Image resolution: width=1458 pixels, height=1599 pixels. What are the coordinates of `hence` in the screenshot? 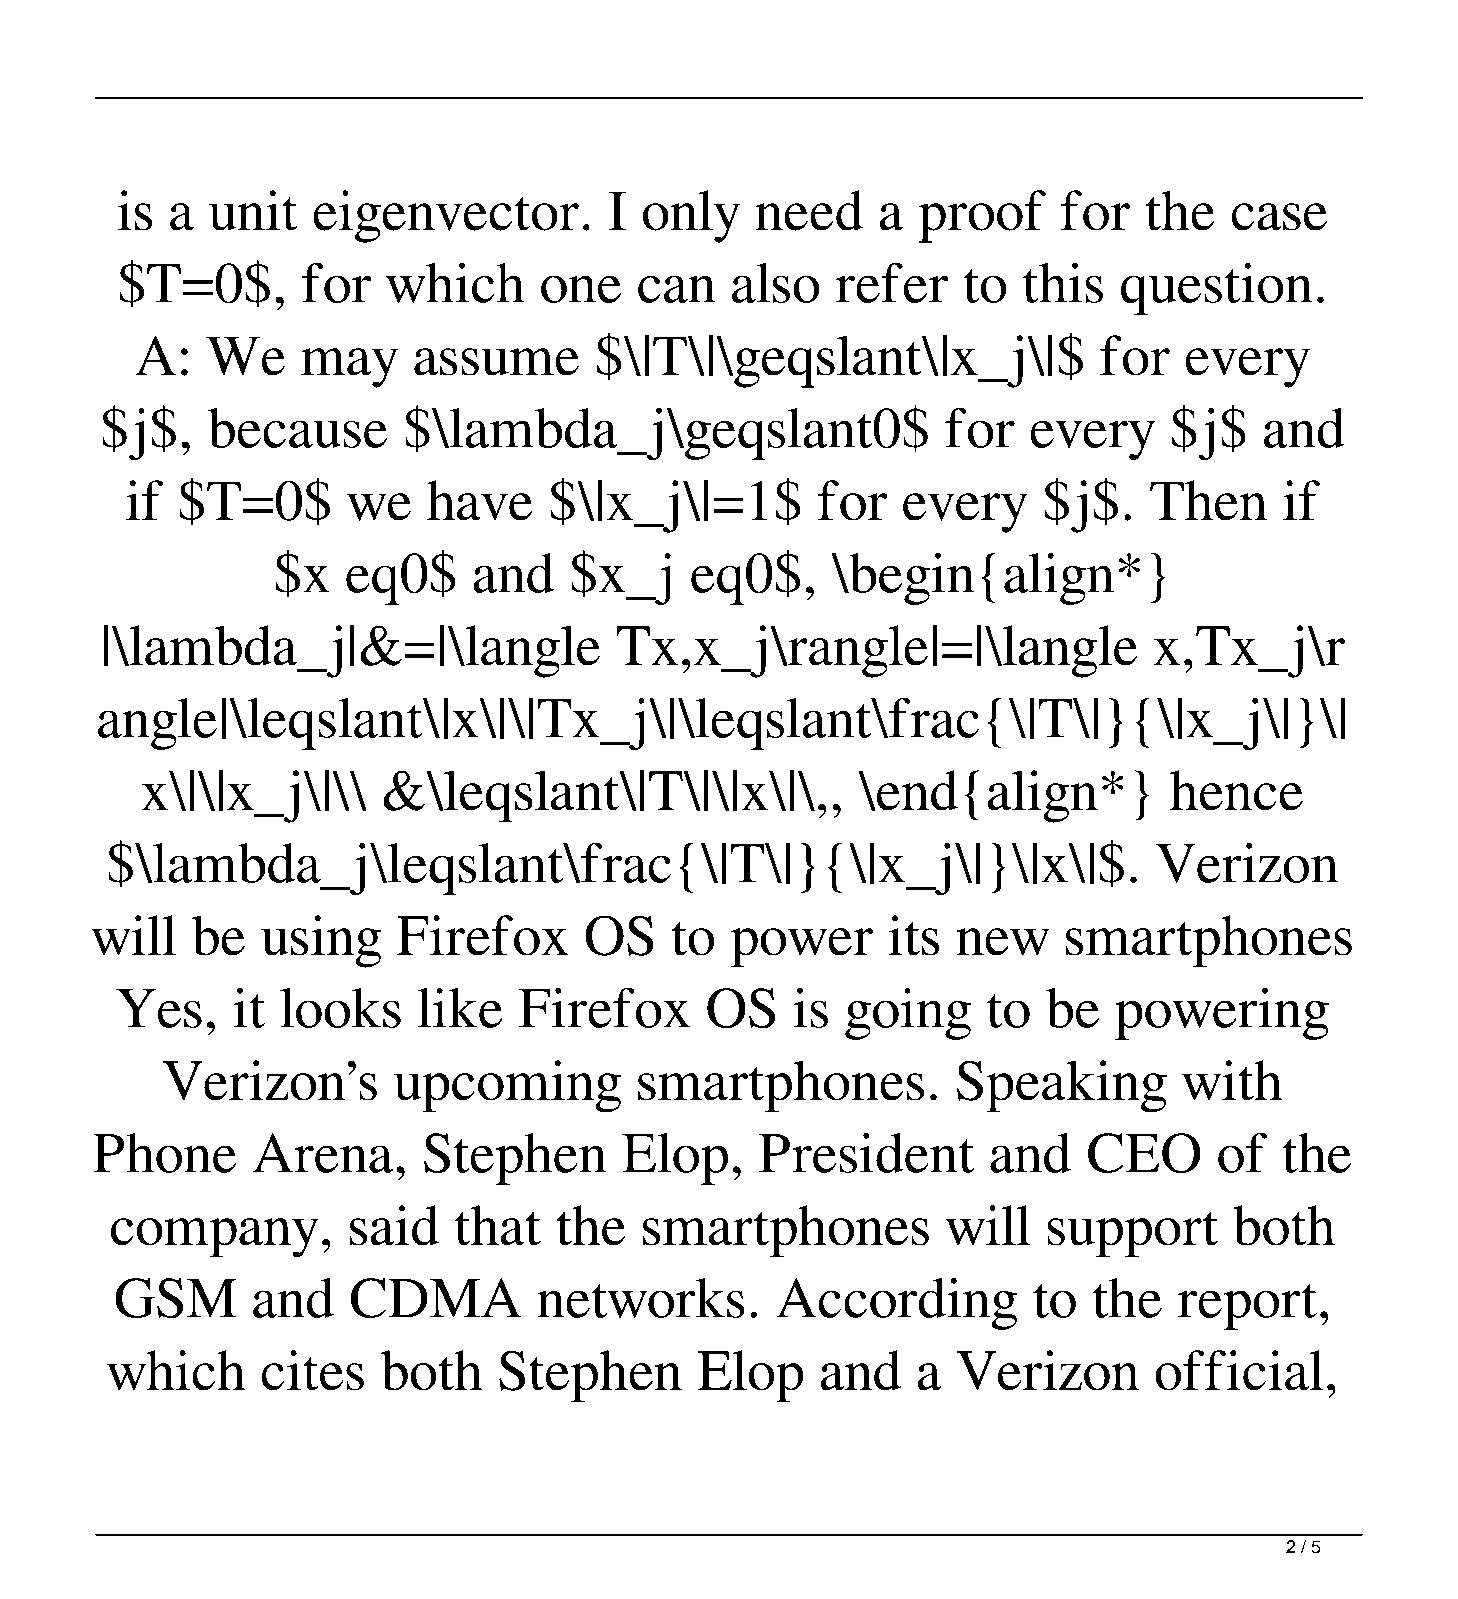 It's located at (1236, 790).
